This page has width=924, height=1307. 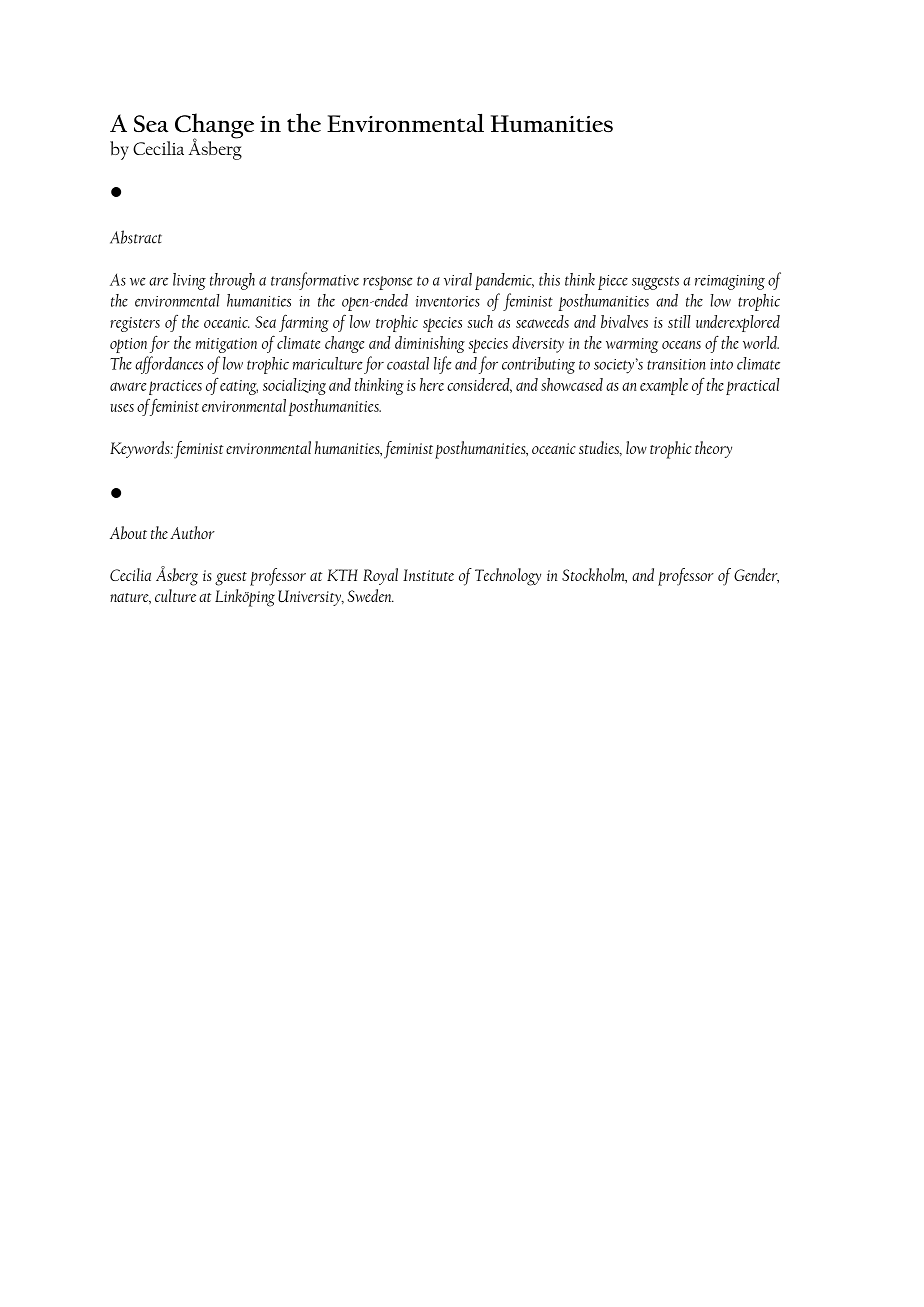 I want to click on here, so click(x=432, y=384).
